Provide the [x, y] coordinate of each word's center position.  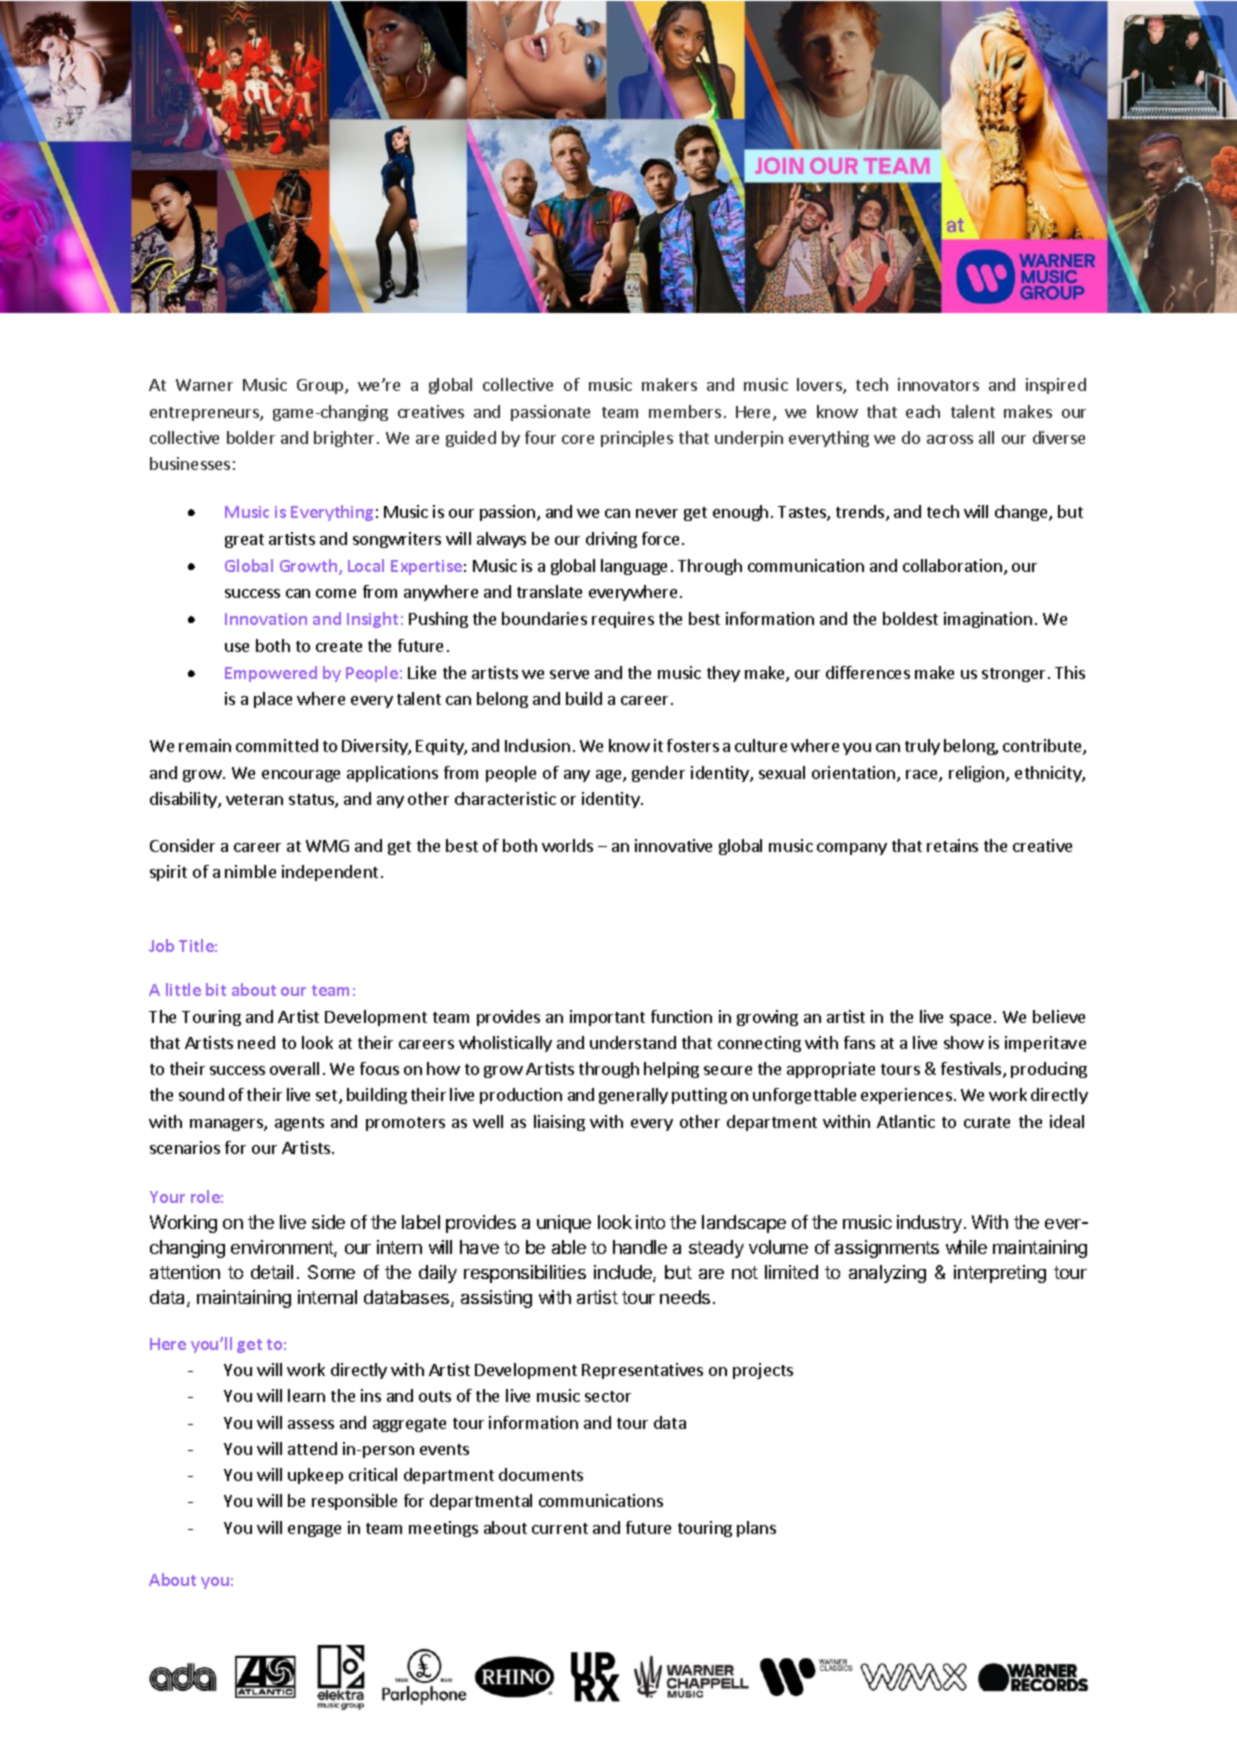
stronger [1015, 675]
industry [929, 1224]
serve [569, 674]
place [273, 700]
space [970, 1020]
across [950, 439]
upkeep [315, 1476]
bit [216, 989]
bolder [251, 437]
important [607, 1018]
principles [637, 439]
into [650, 1222]
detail [272, 1272]
